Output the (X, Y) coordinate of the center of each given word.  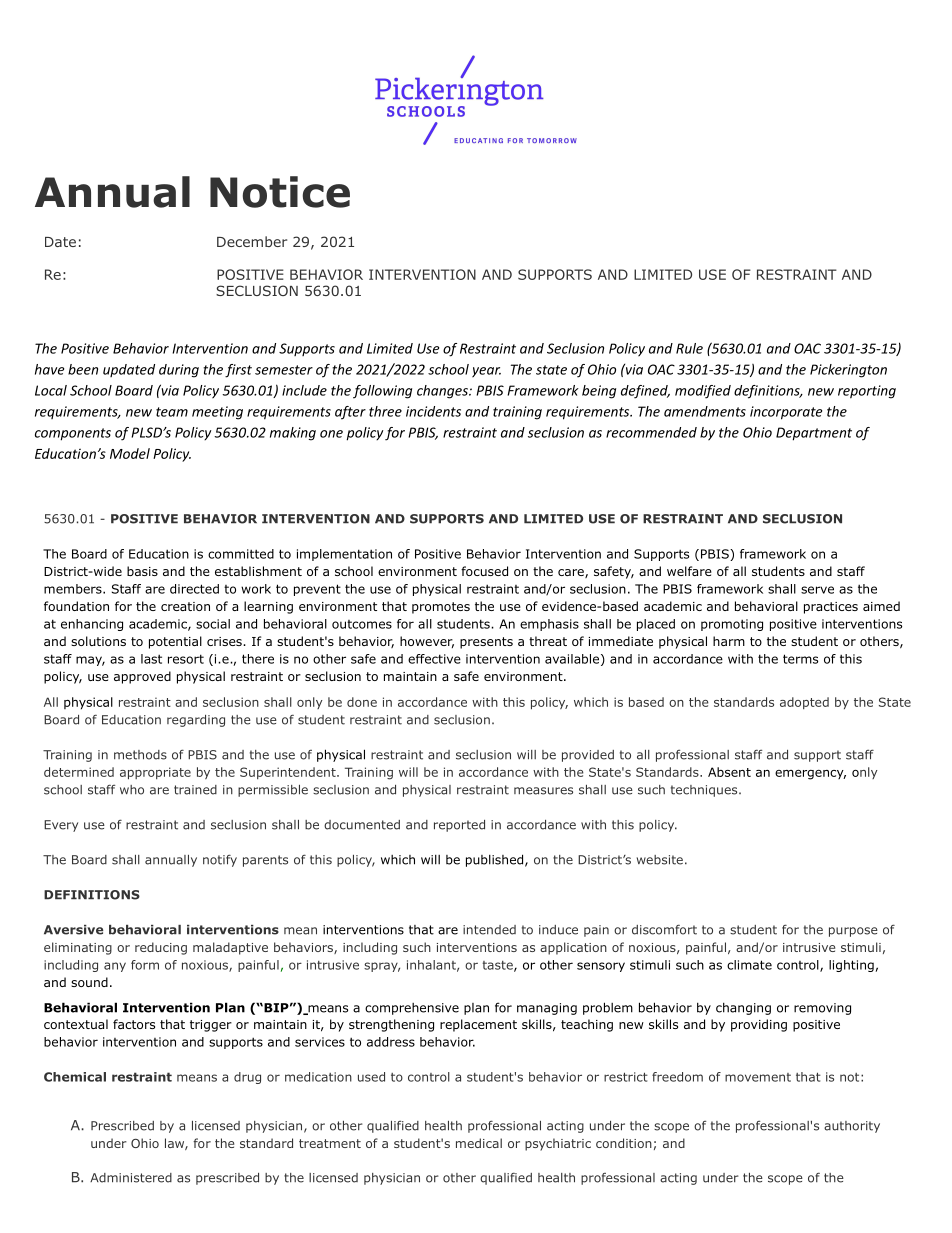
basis (142, 571)
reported (459, 826)
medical (479, 1143)
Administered (131, 1178)
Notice (280, 192)
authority (852, 1127)
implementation (344, 555)
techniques (705, 791)
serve (817, 590)
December (252, 241)
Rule (689, 348)
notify (220, 860)
